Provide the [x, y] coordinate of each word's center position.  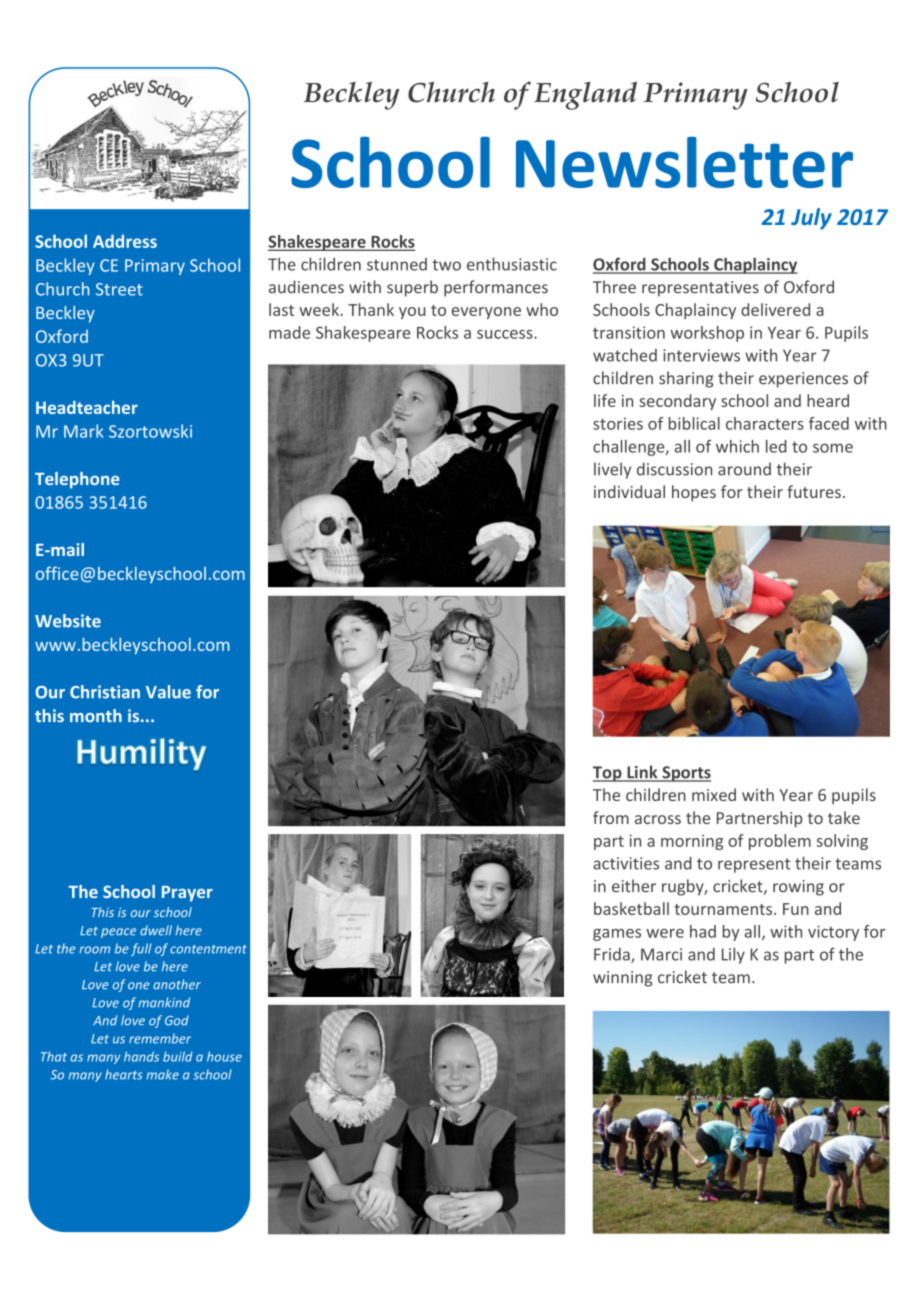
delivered [775, 309]
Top [608, 774]
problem [780, 842]
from [611, 817]
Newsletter [684, 162]
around [744, 469]
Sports [685, 774]
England [585, 95]
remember [160, 1038]
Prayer [187, 894]
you [412, 313]
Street [119, 289]
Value [168, 692]
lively [612, 470]
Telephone [77, 480]
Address [125, 241]
